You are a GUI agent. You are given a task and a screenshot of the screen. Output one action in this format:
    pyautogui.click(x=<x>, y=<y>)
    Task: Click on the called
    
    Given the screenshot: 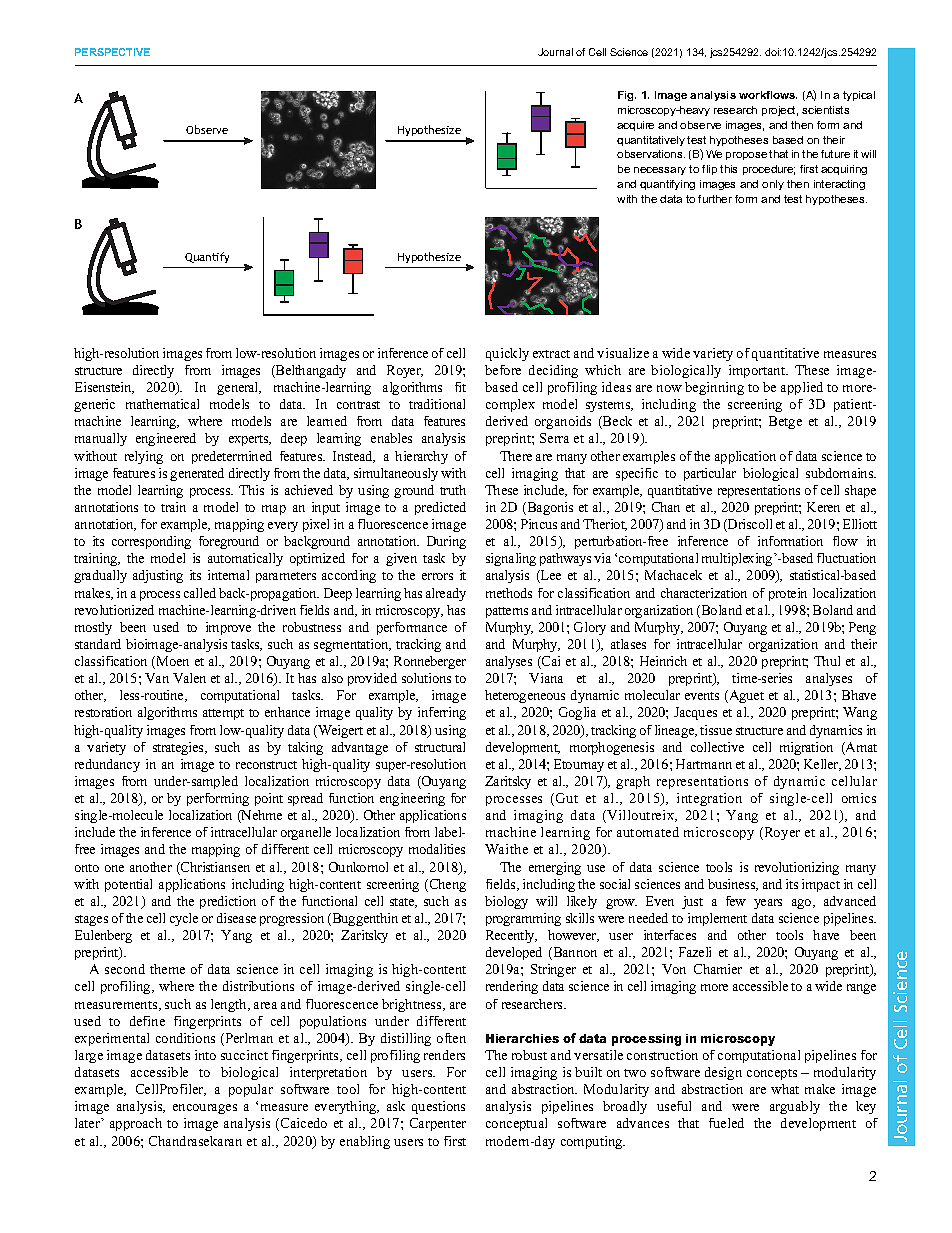 What is the action you would take?
    pyautogui.click(x=200, y=593)
